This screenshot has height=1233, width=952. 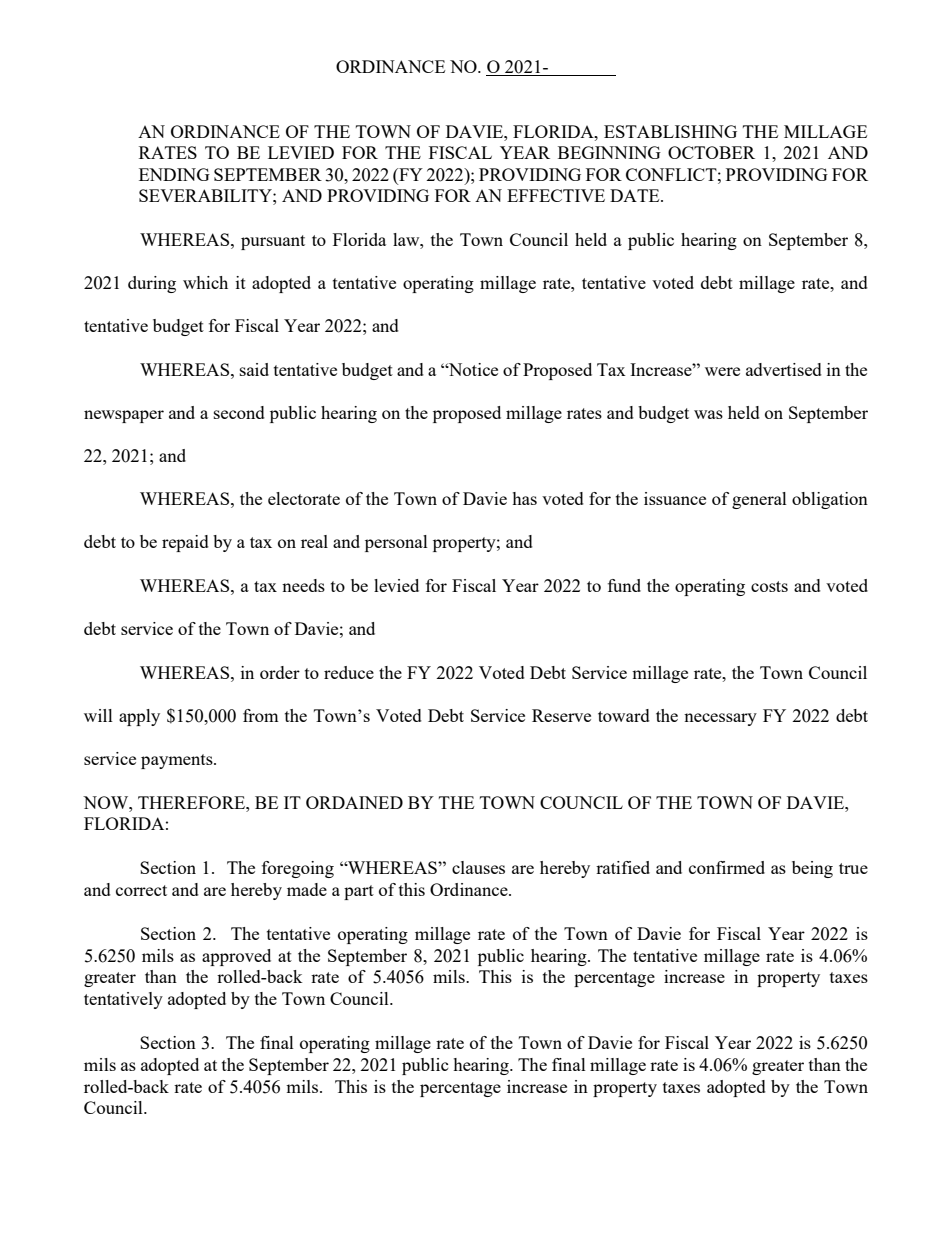 I want to click on ENDING, so click(x=174, y=174).
